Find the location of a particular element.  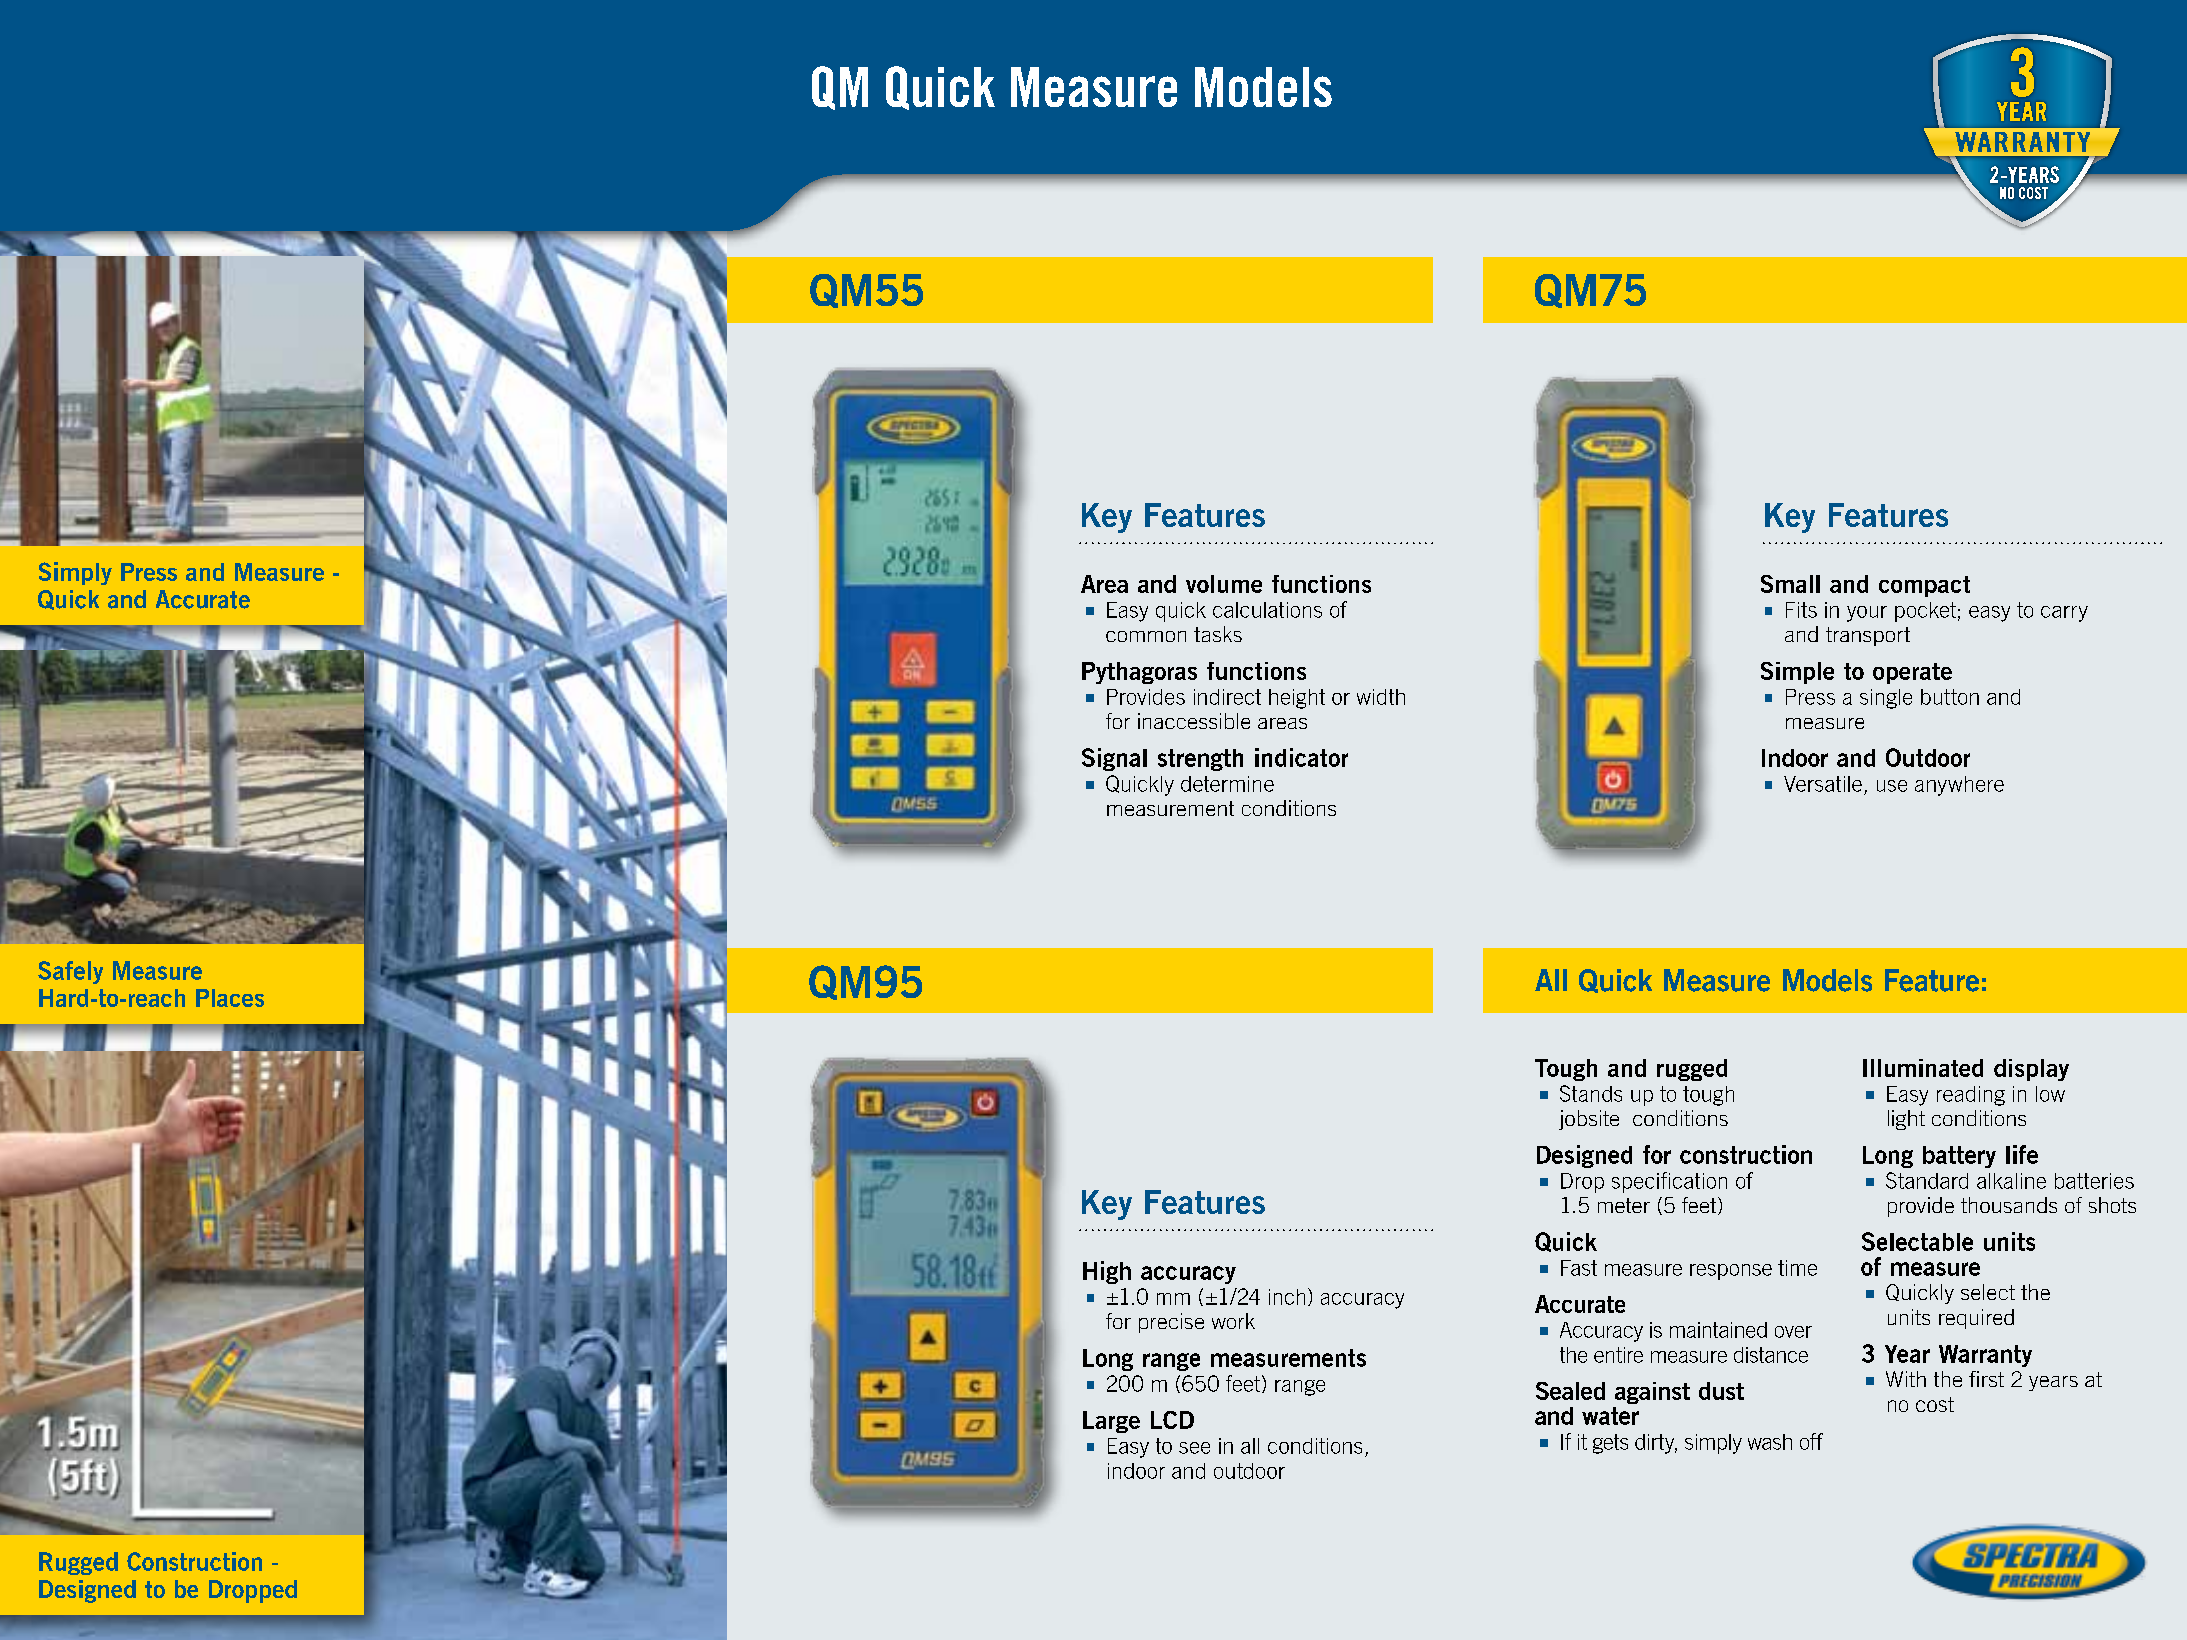

common is located at coordinates (1146, 636).
